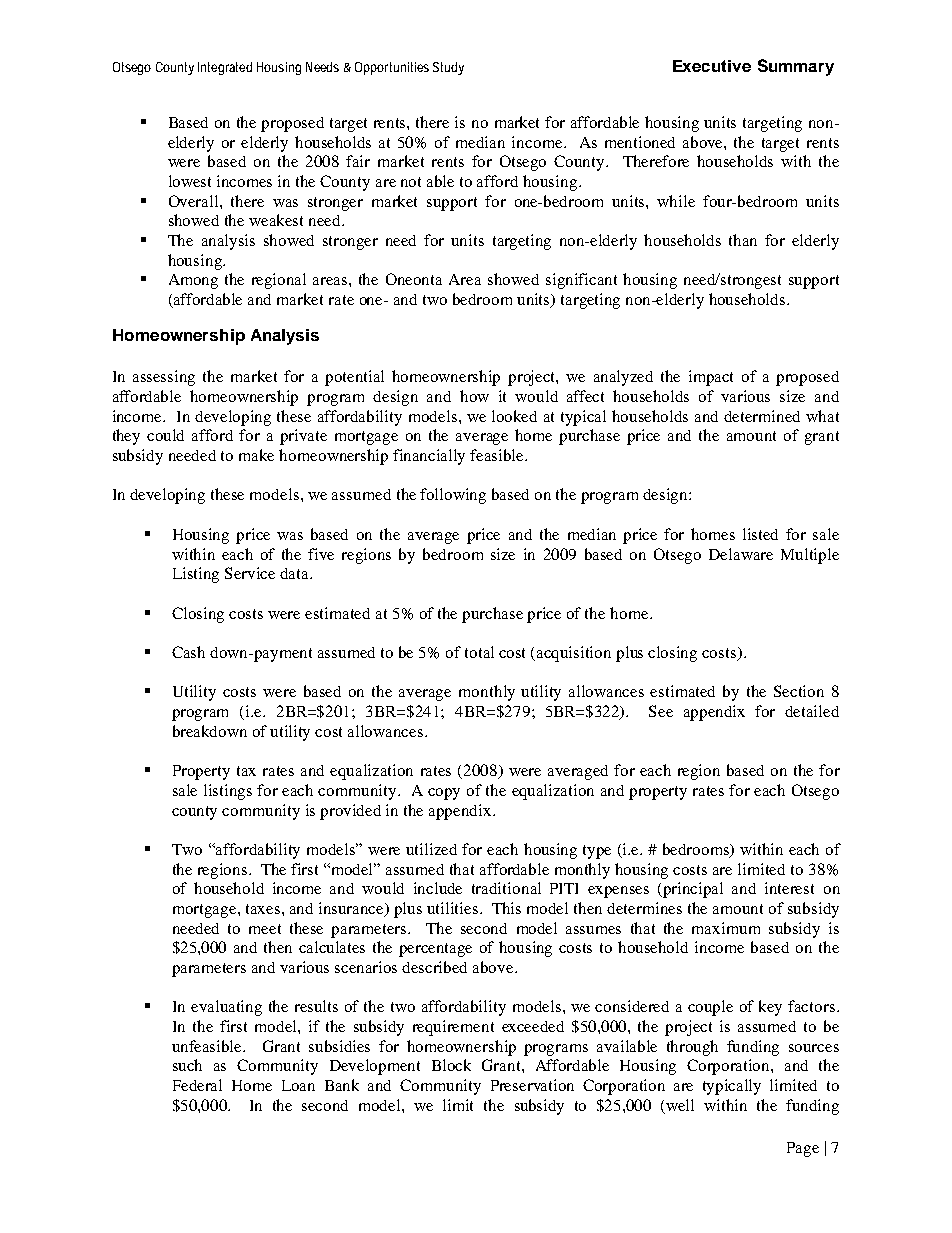  Describe the element at coordinates (479, 652) in the screenshot. I see `total` at that location.
